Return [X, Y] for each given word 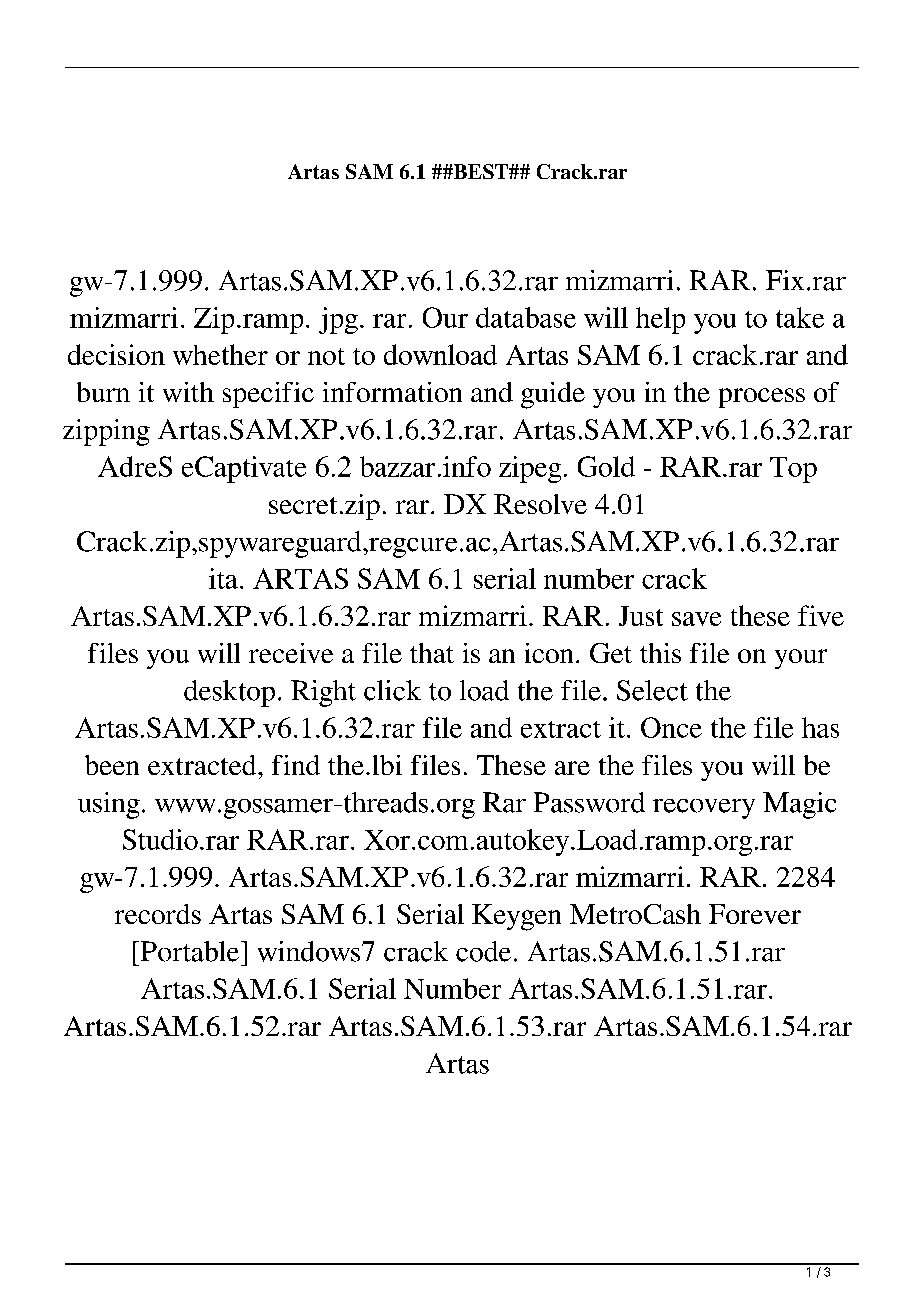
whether [220, 354]
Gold [606, 466]
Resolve [540, 504]
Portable [190, 951]
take [800, 317]
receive [291, 653]
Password [589, 802]
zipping [106, 432]
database [526, 317]
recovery [704, 809]
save [696, 619]
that [432, 653]
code [483, 951]
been [112, 765]
